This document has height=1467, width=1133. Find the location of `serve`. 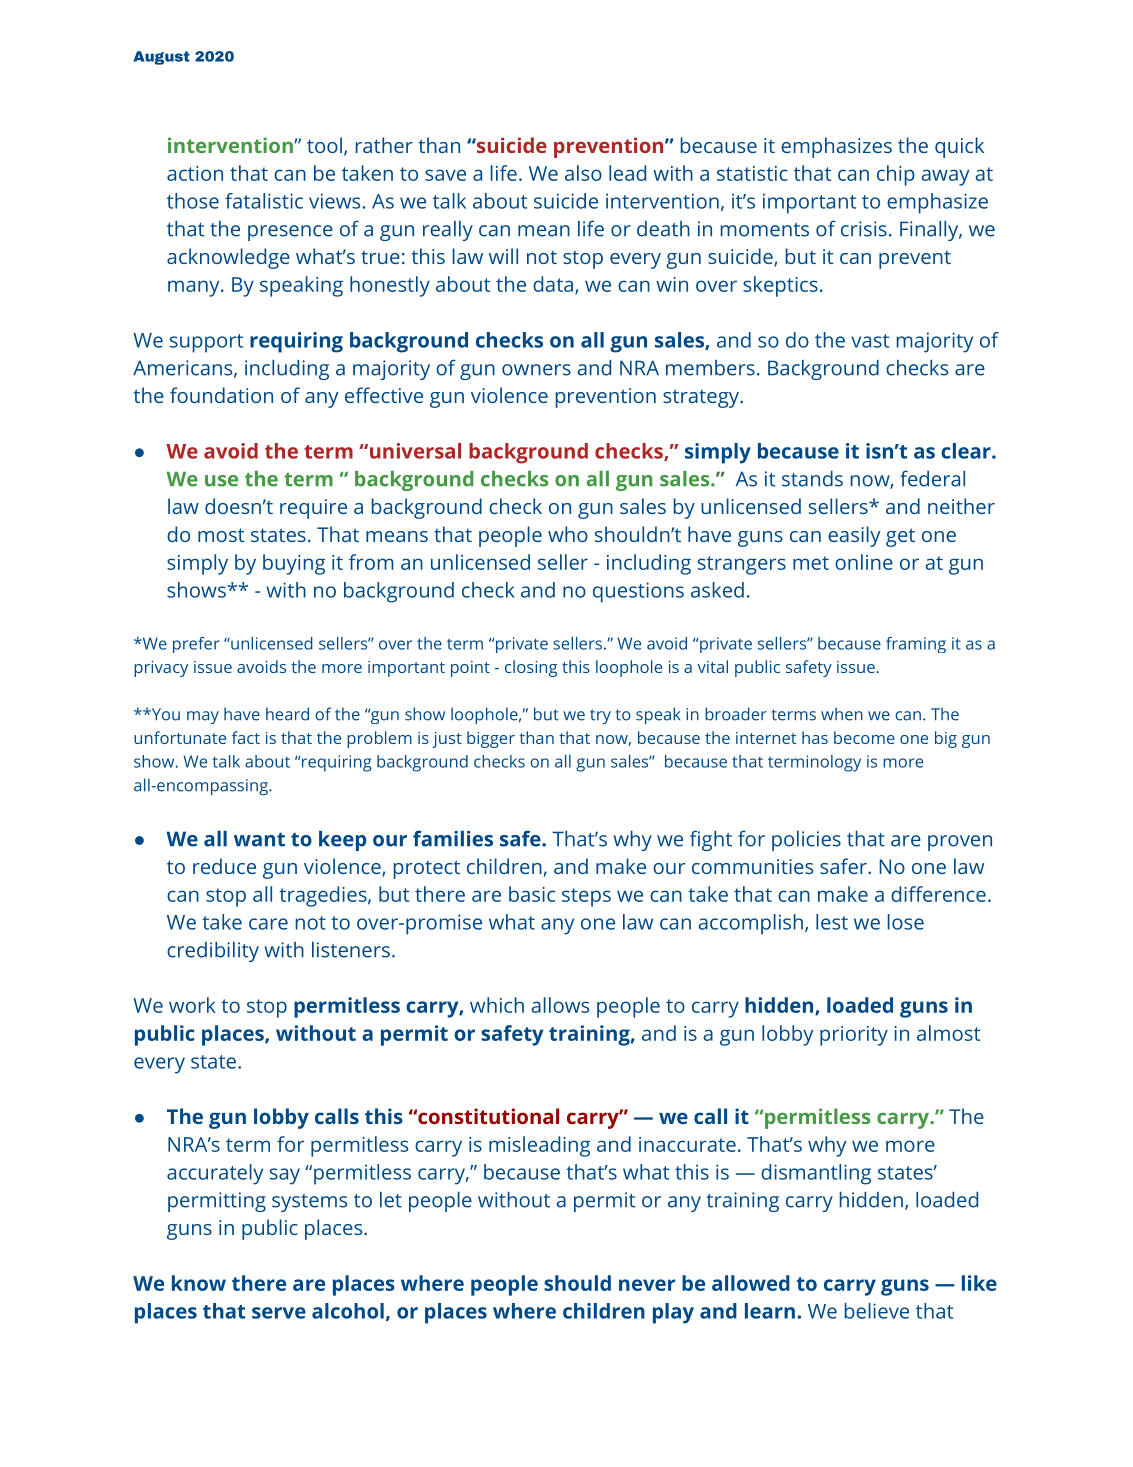

serve is located at coordinates (279, 1313).
